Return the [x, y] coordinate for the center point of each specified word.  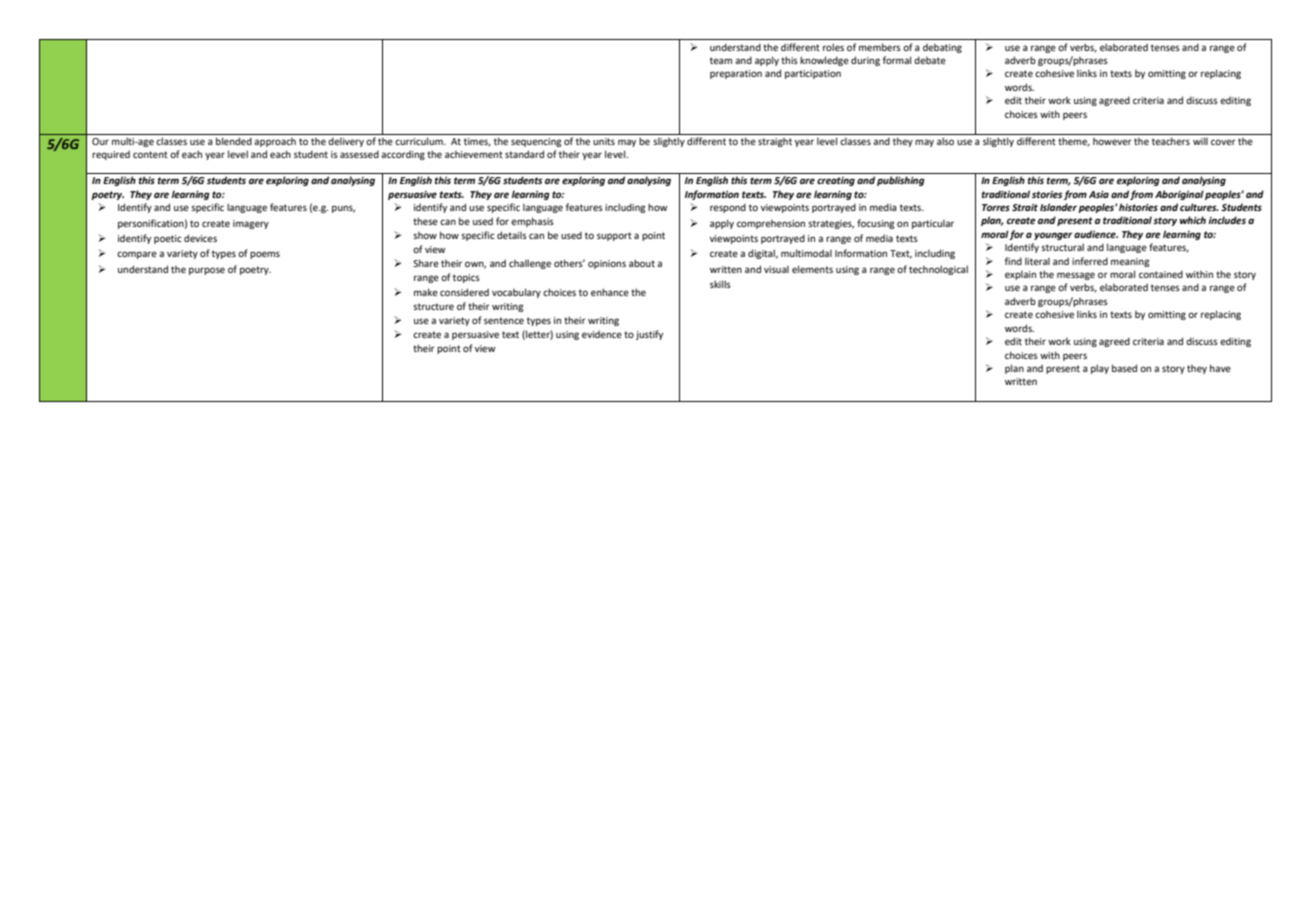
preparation [736, 74]
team [721, 60]
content [150, 154]
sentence [504, 320]
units [604, 141]
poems [265, 255]
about [642, 263]
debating [942, 48]
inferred [1090, 261]
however [1112, 141]
